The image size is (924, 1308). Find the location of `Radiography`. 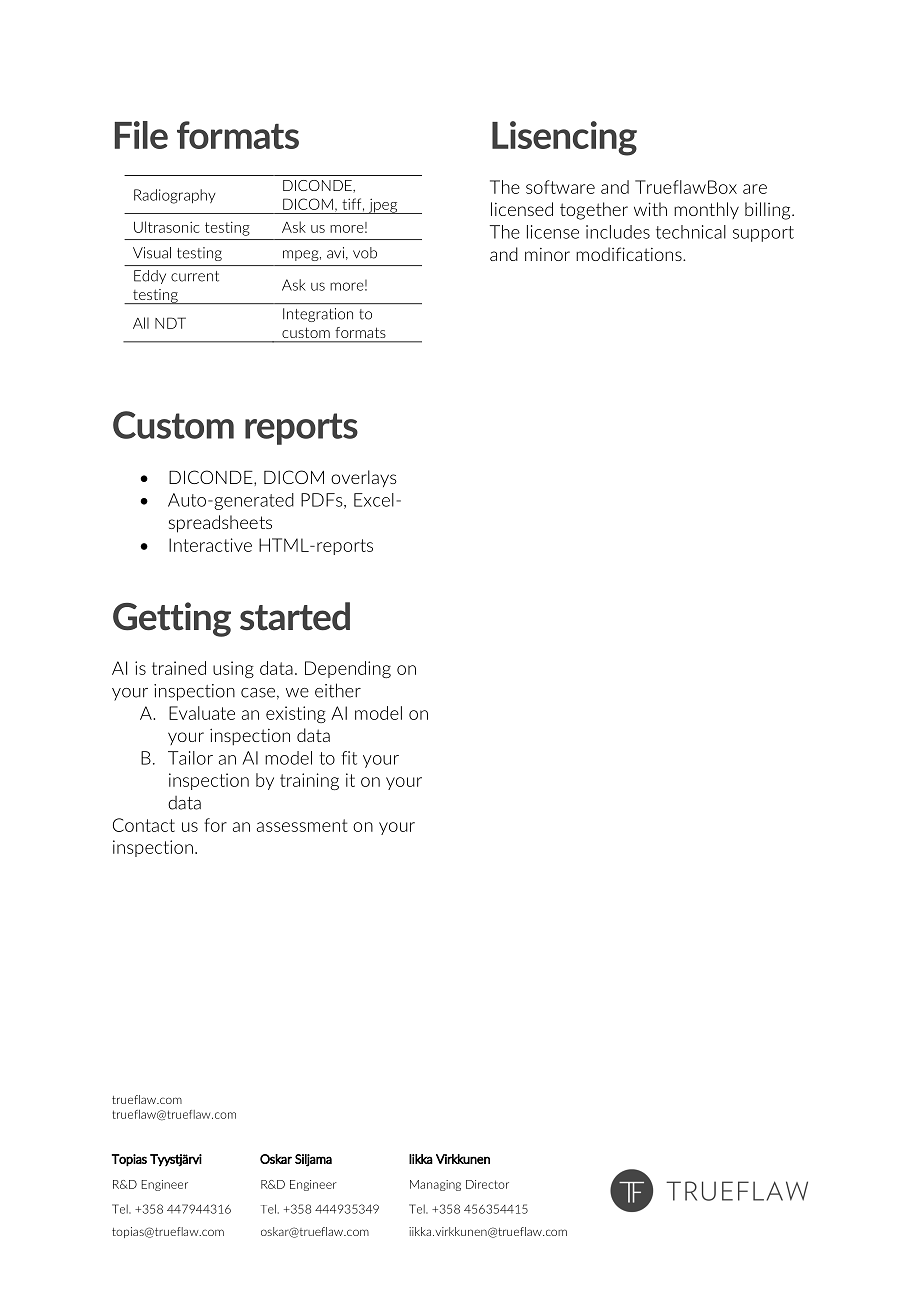

Radiography is located at coordinates (175, 196).
